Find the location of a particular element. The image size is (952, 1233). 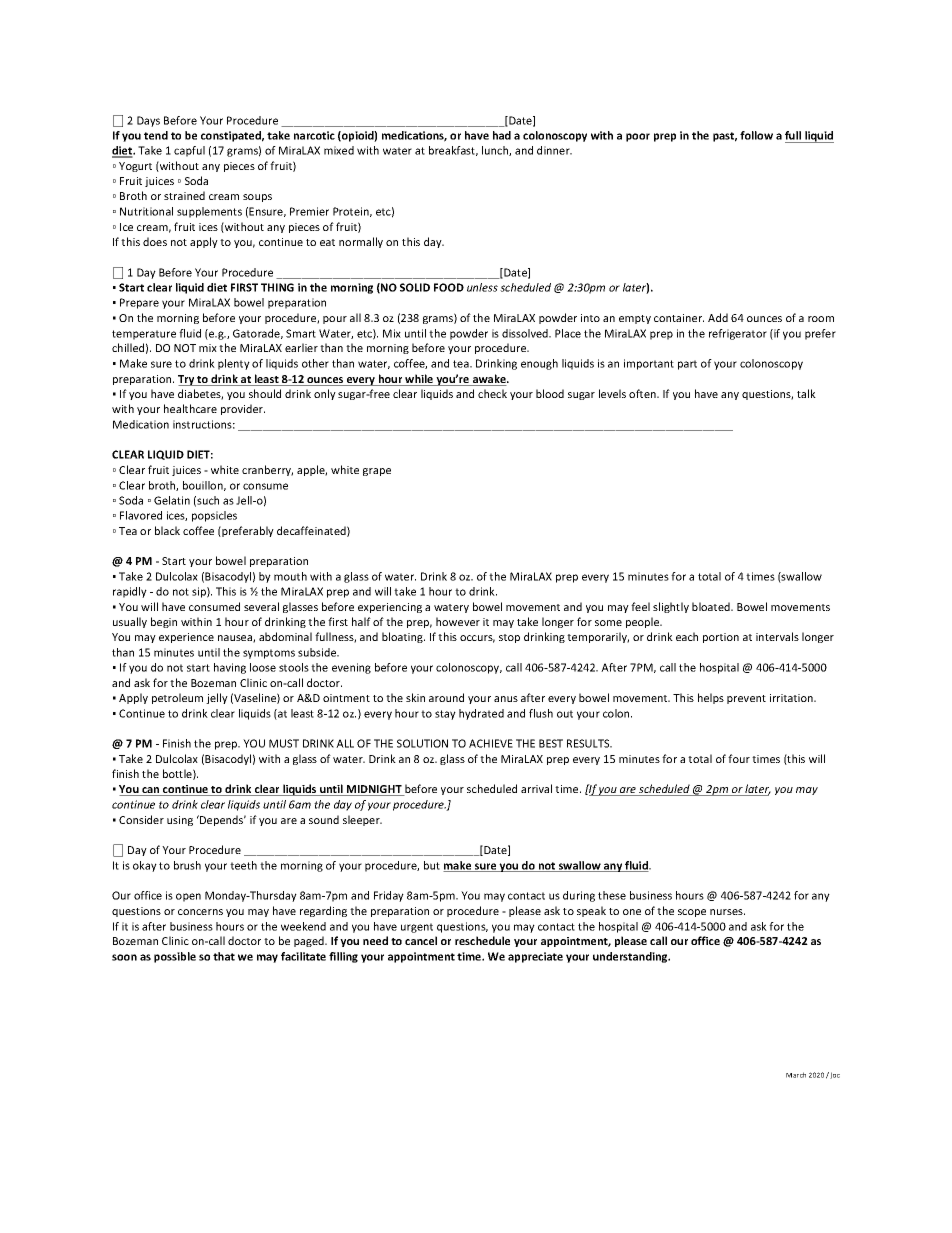

had is located at coordinates (502, 135).
